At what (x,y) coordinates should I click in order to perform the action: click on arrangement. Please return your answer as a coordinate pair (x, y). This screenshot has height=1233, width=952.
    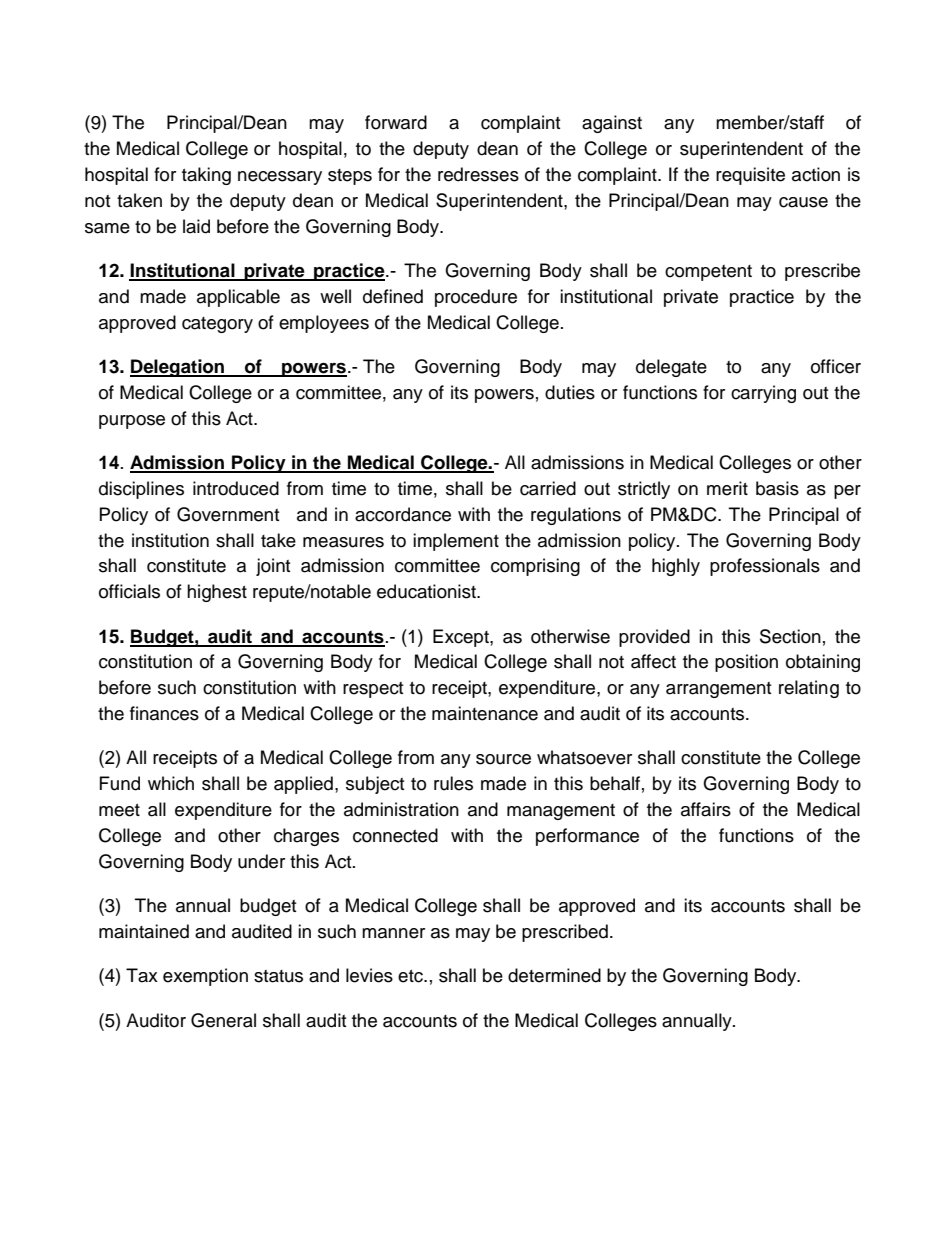
    Looking at the image, I should click on (718, 690).
